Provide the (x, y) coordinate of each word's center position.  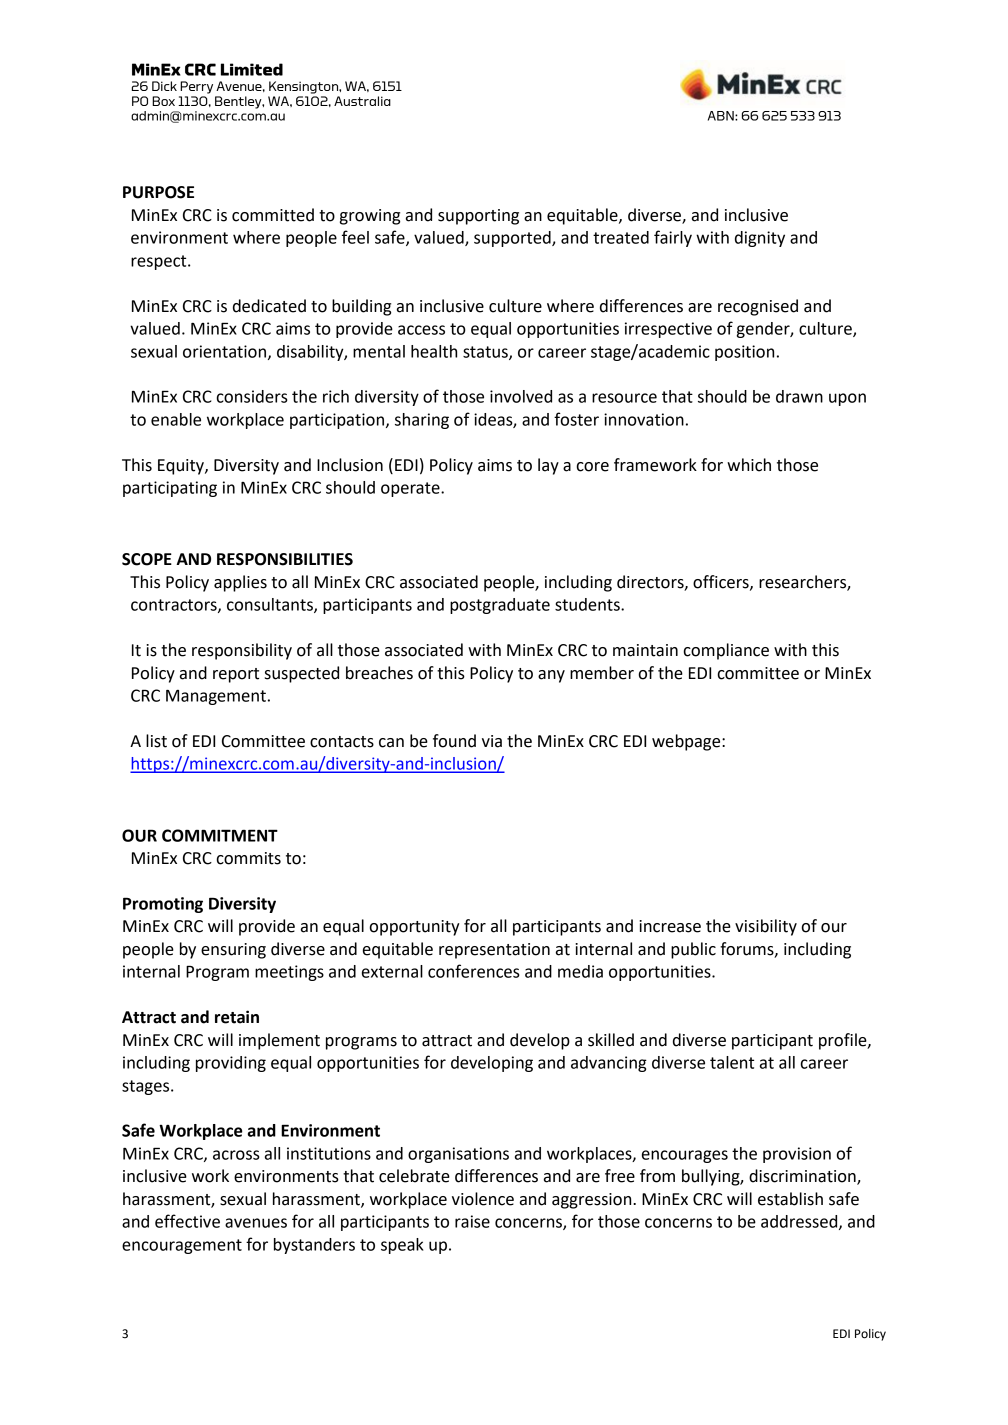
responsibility (242, 651)
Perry (196, 87)
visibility (766, 927)
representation (494, 951)
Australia (362, 101)
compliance (726, 651)
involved (521, 396)
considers (252, 396)
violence (483, 1199)
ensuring (233, 951)
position (744, 353)
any (551, 676)
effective (187, 1221)
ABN (722, 116)
